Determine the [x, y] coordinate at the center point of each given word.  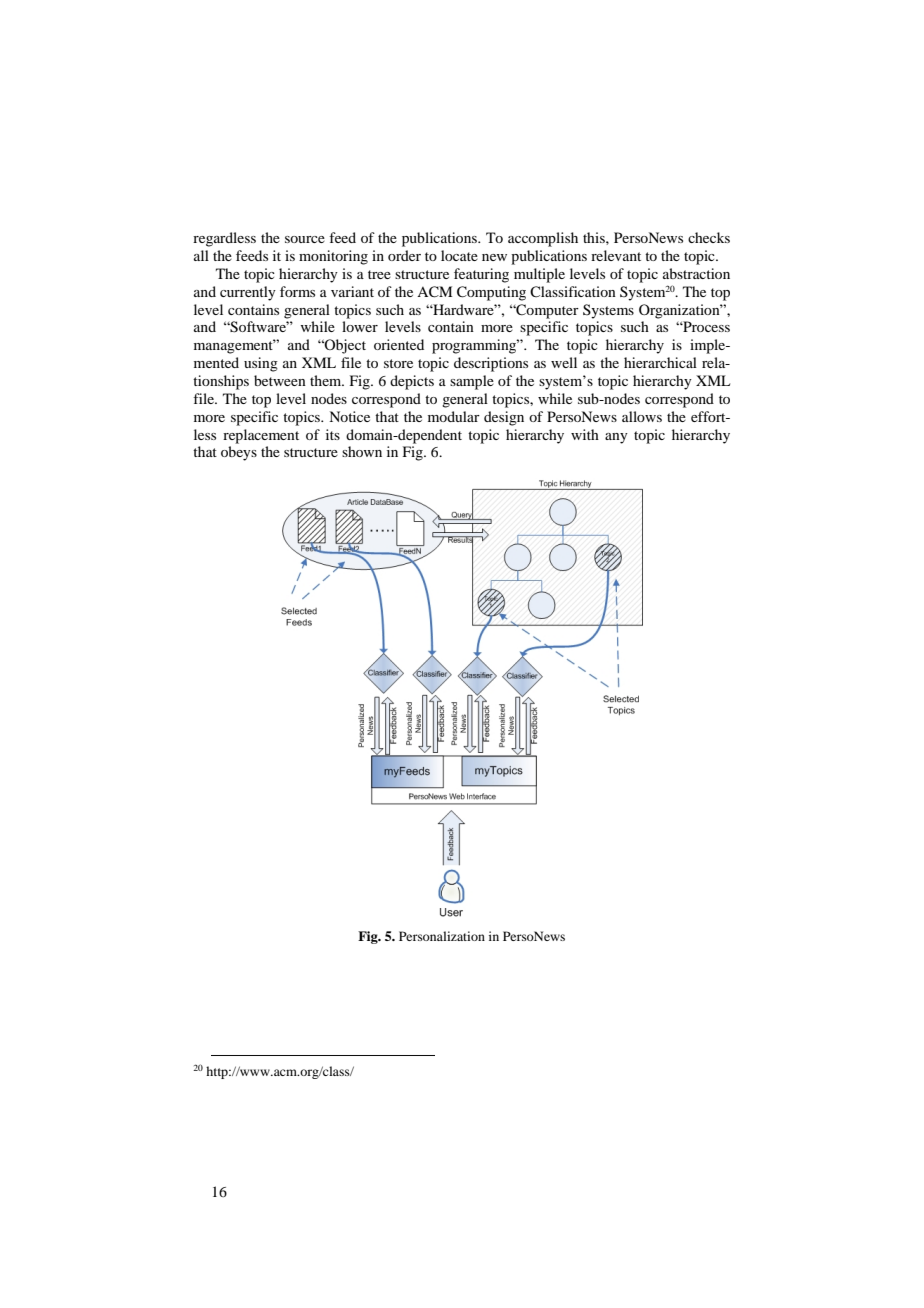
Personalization [442, 936]
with [585, 434]
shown [362, 451]
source [305, 239]
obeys [239, 453]
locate [459, 255]
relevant [616, 255]
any [616, 438]
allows [642, 416]
